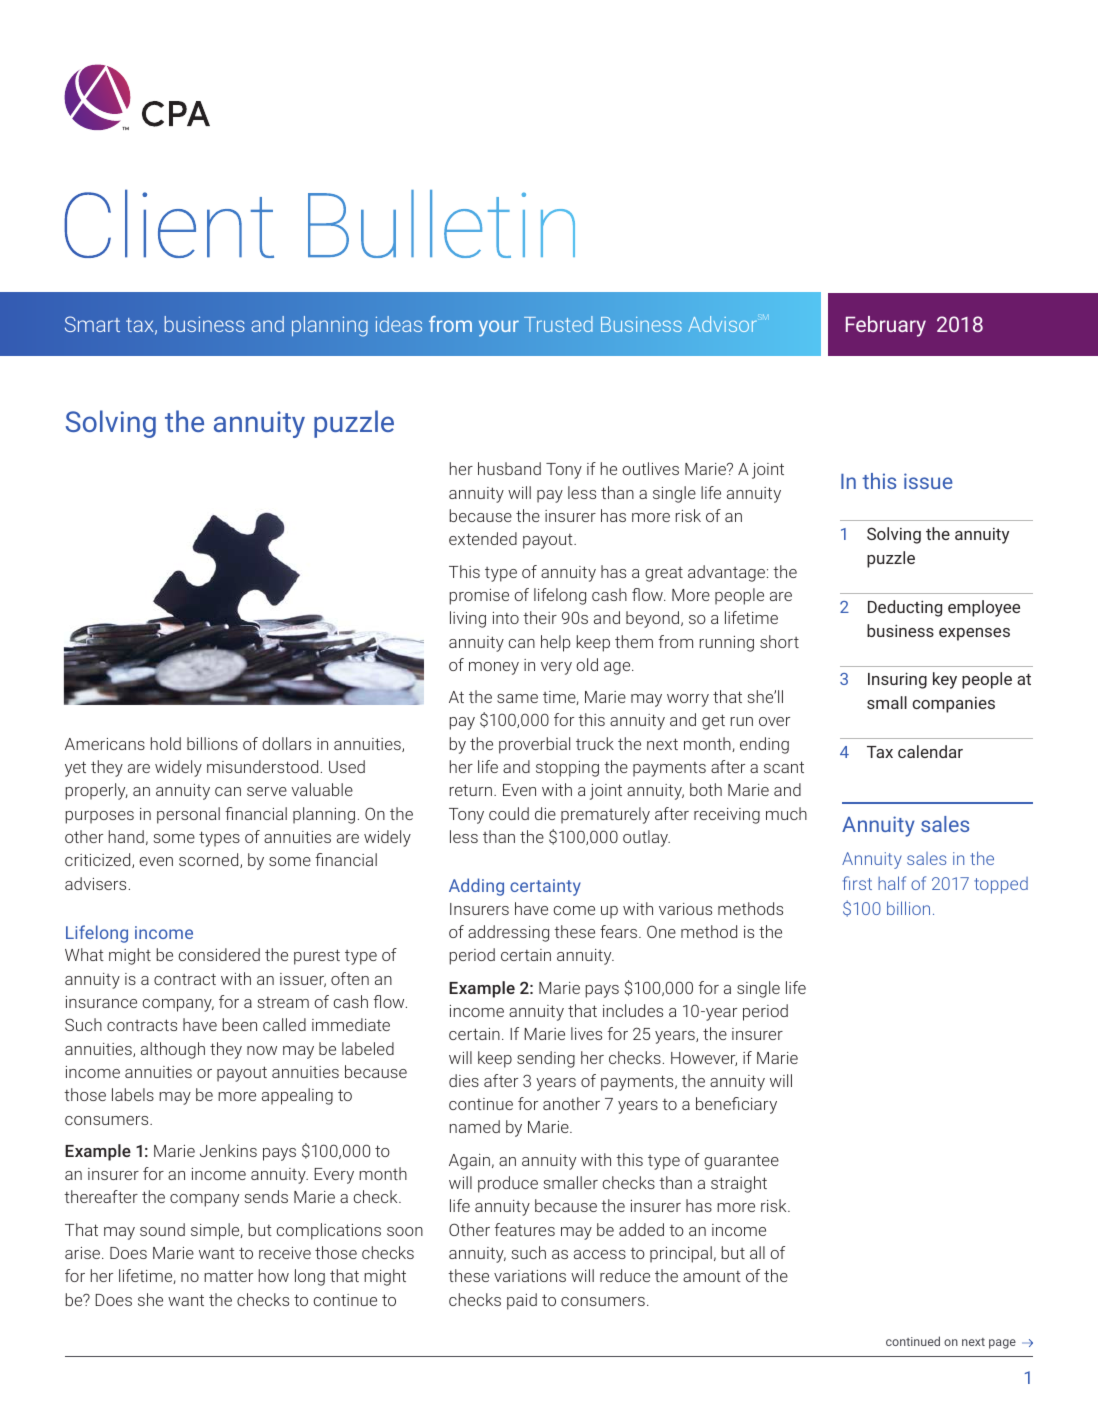 This screenshot has width=1098, height=1420. What do you see at coordinates (228, 1276) in the screenshot?
I see `matter` at bounding box center [228, 1276].
